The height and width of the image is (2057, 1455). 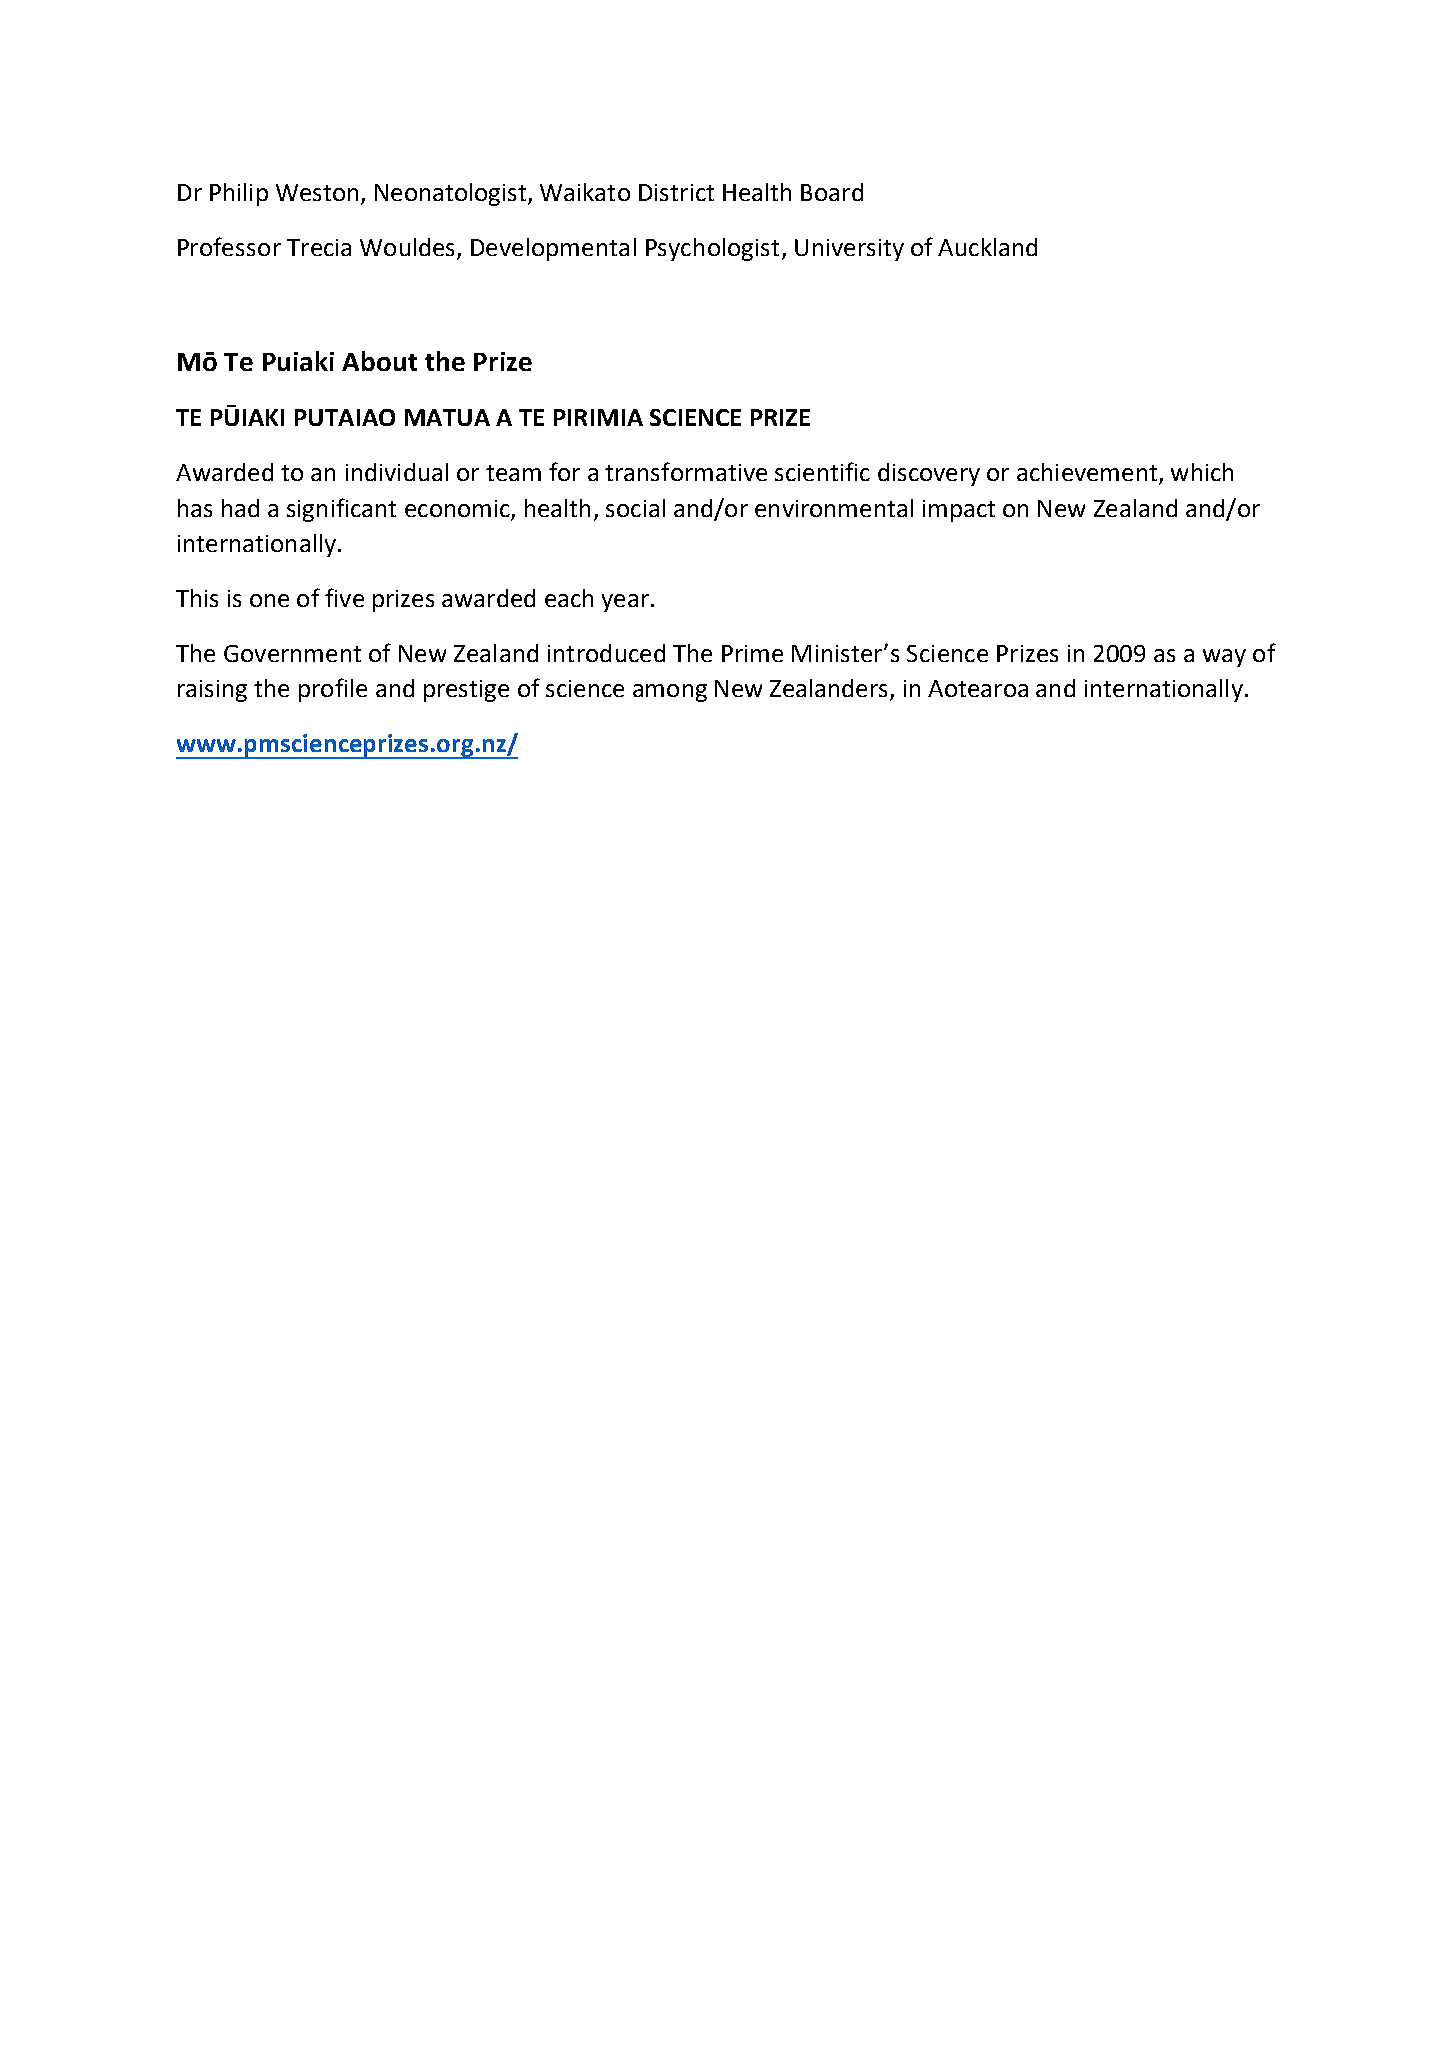 I want to click on achievement, so click(x=1087, y=472).
